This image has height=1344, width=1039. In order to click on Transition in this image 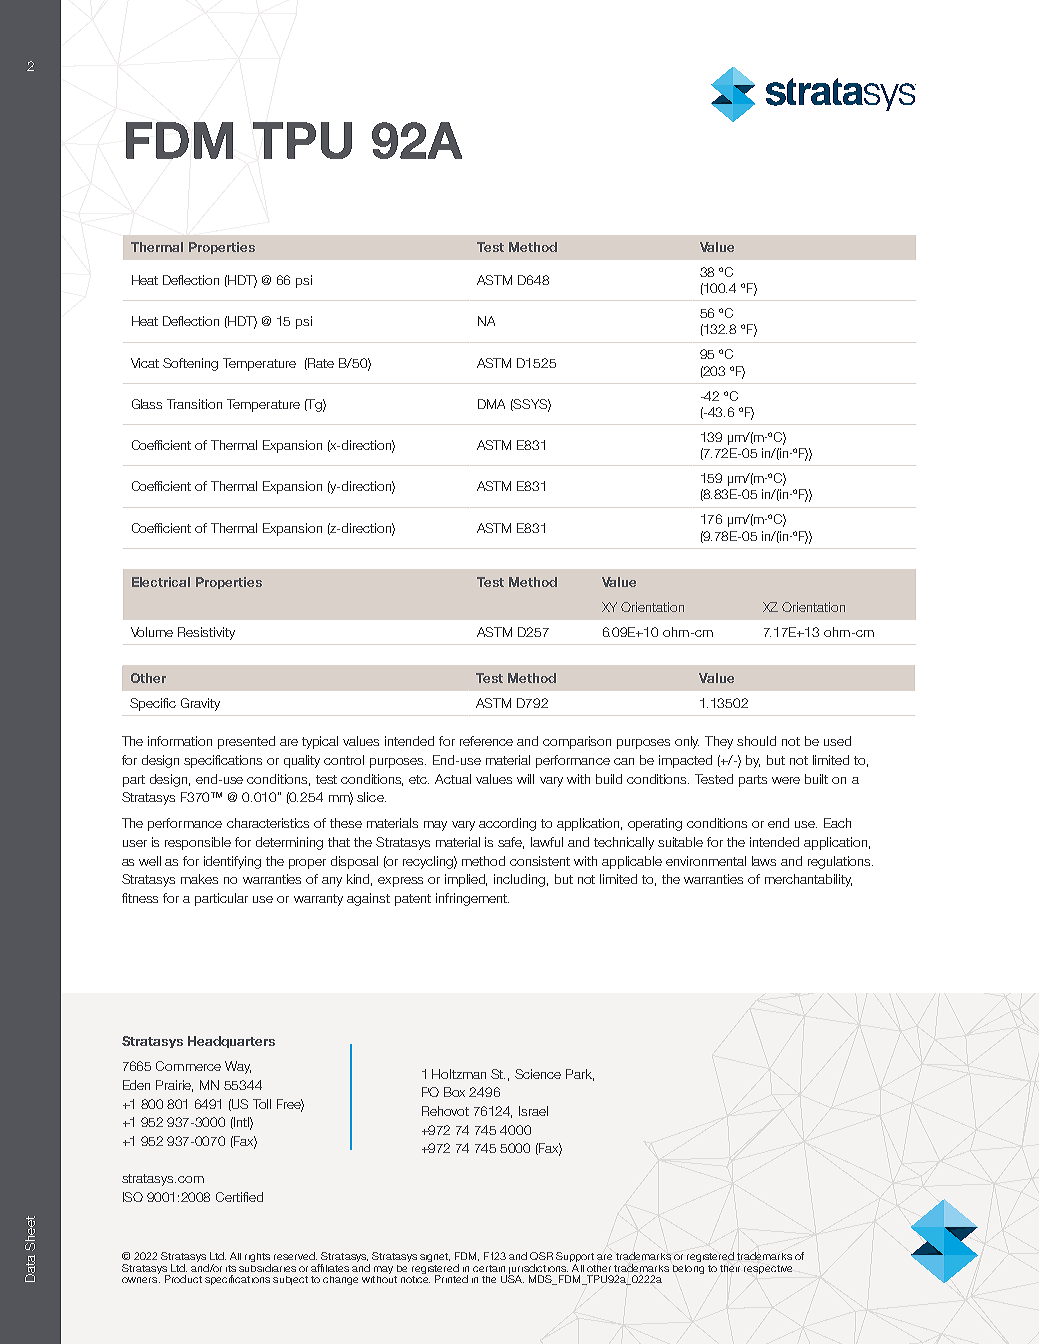, I will do `click(194, 404)`.
